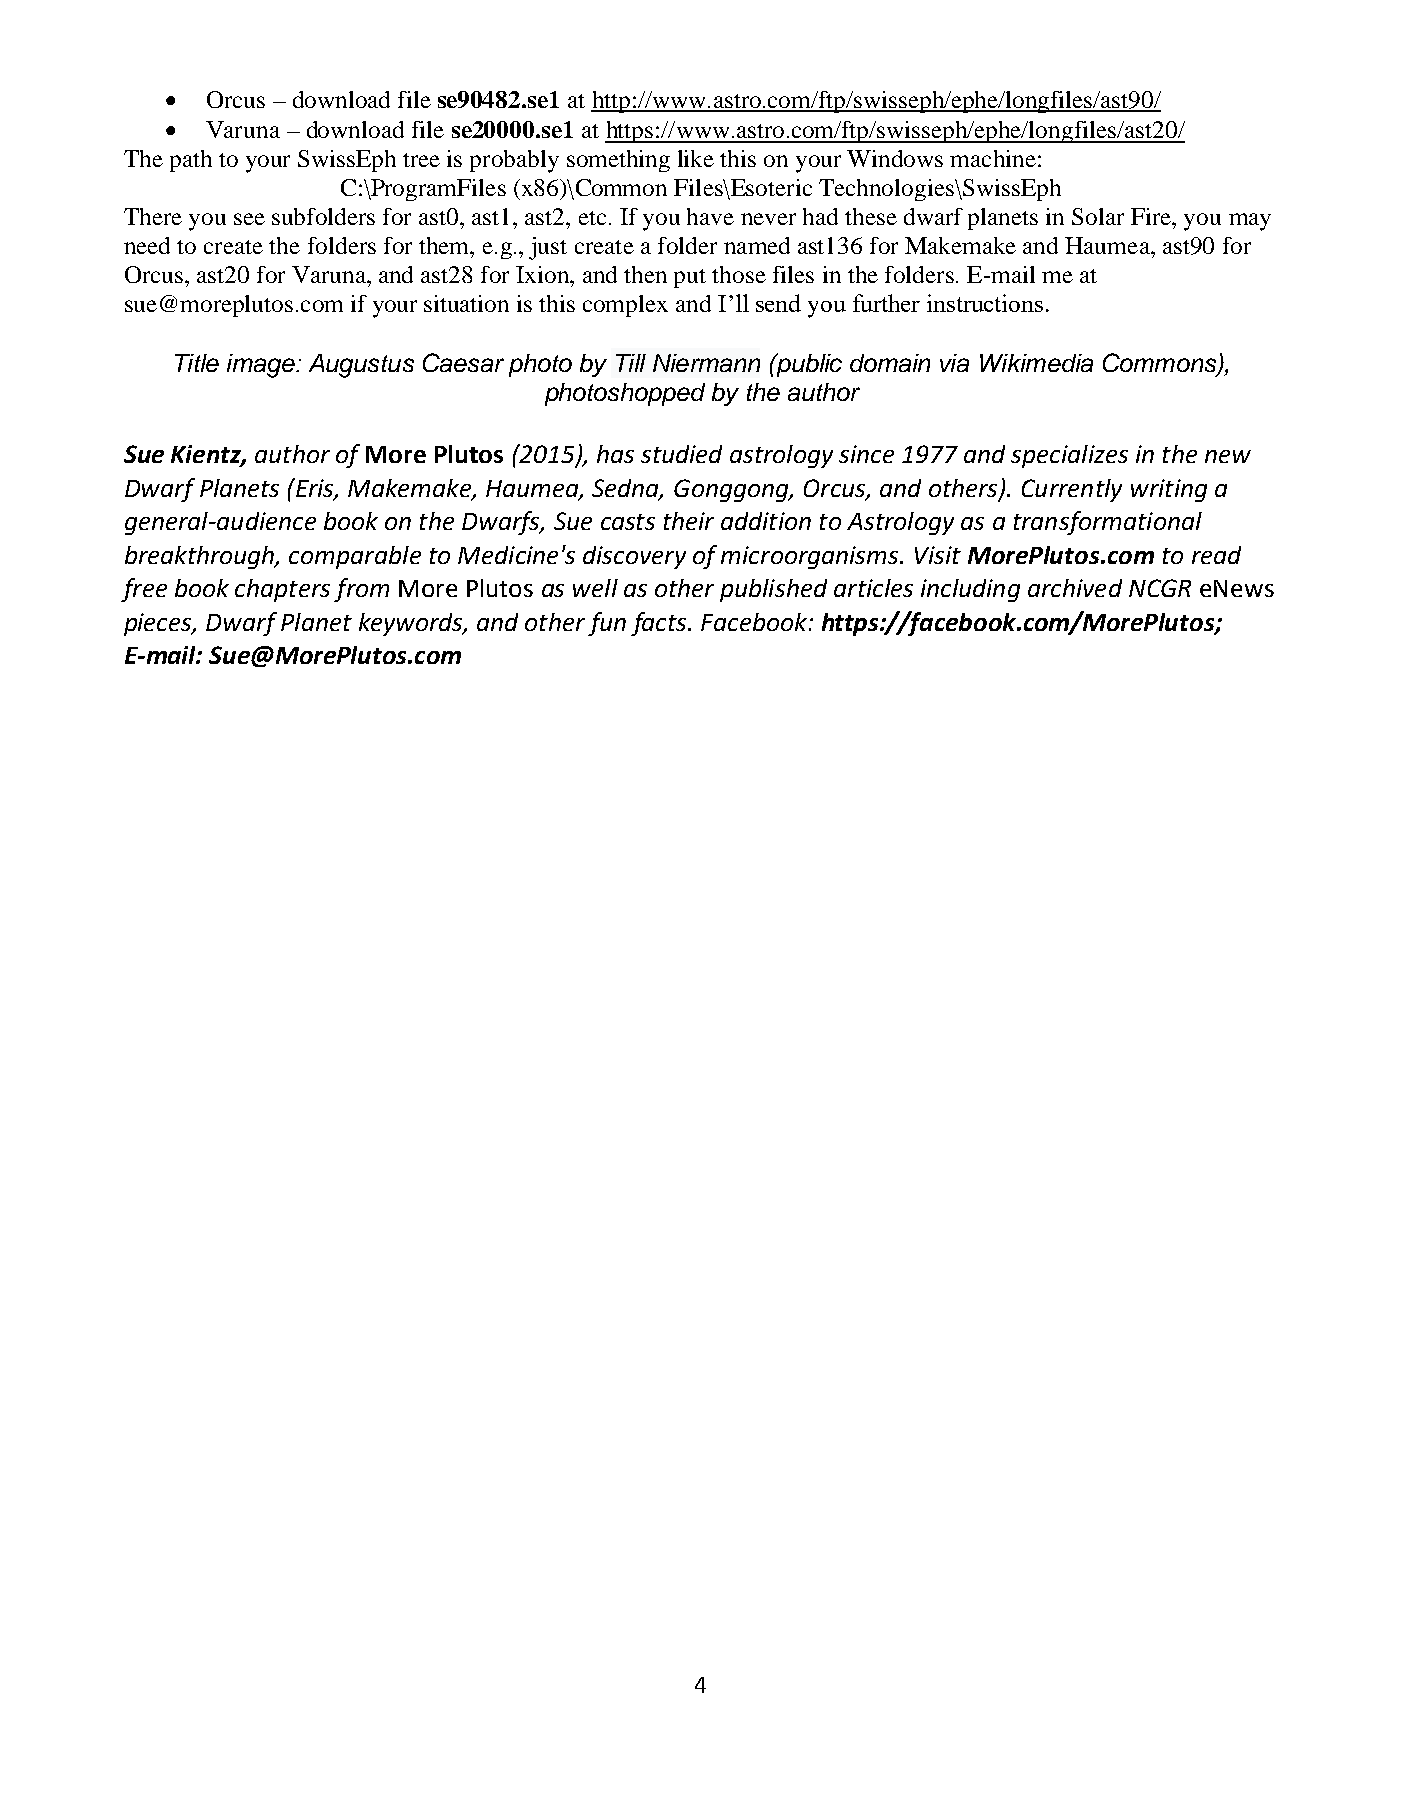 This screenshot has height=1813, width=1401. What do you see at coordinates (282, 590) in the screenshot?
I see `chapters` at bounding box center [282, 590].
